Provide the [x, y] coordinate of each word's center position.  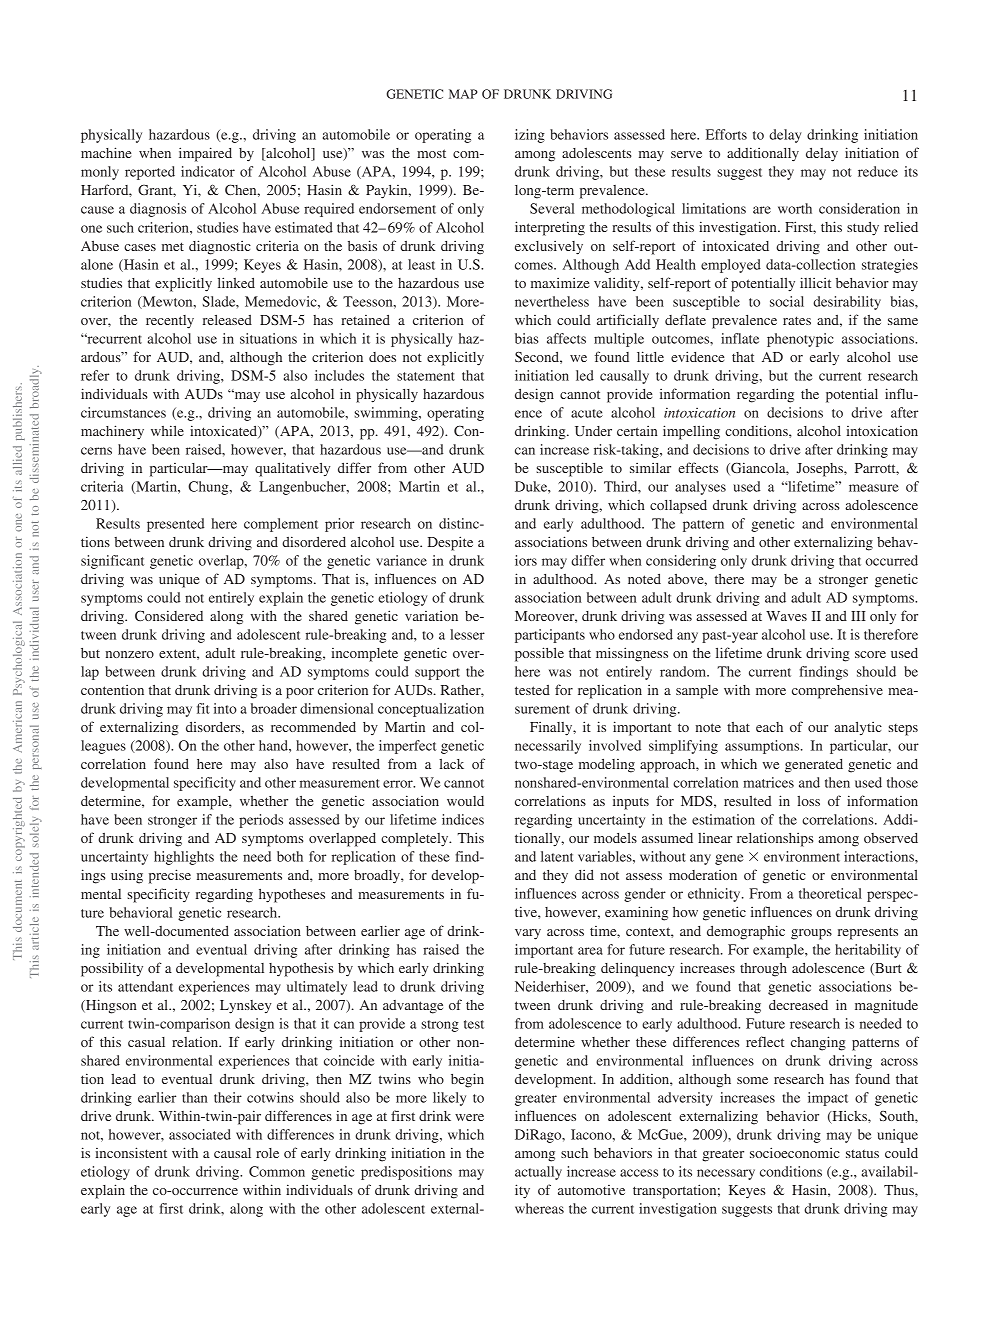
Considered [169, 615]
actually [538, 1173]
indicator [208, 171]
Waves [786, 616]
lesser [467, 634]
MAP [463, 94]
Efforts [726, 134]
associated [200, 1134]
